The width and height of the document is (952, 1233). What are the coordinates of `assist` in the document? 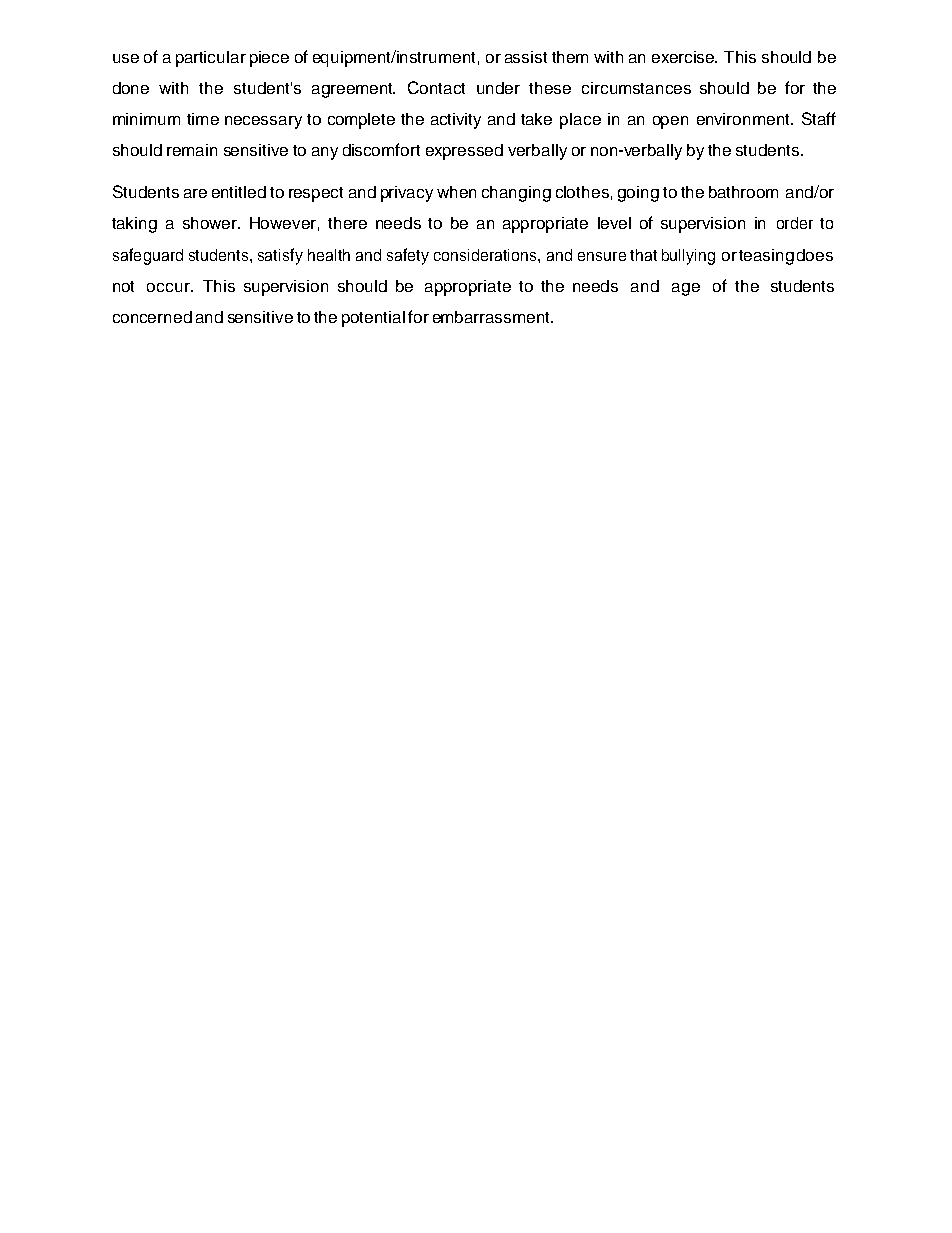 It's located at (526, 57).
